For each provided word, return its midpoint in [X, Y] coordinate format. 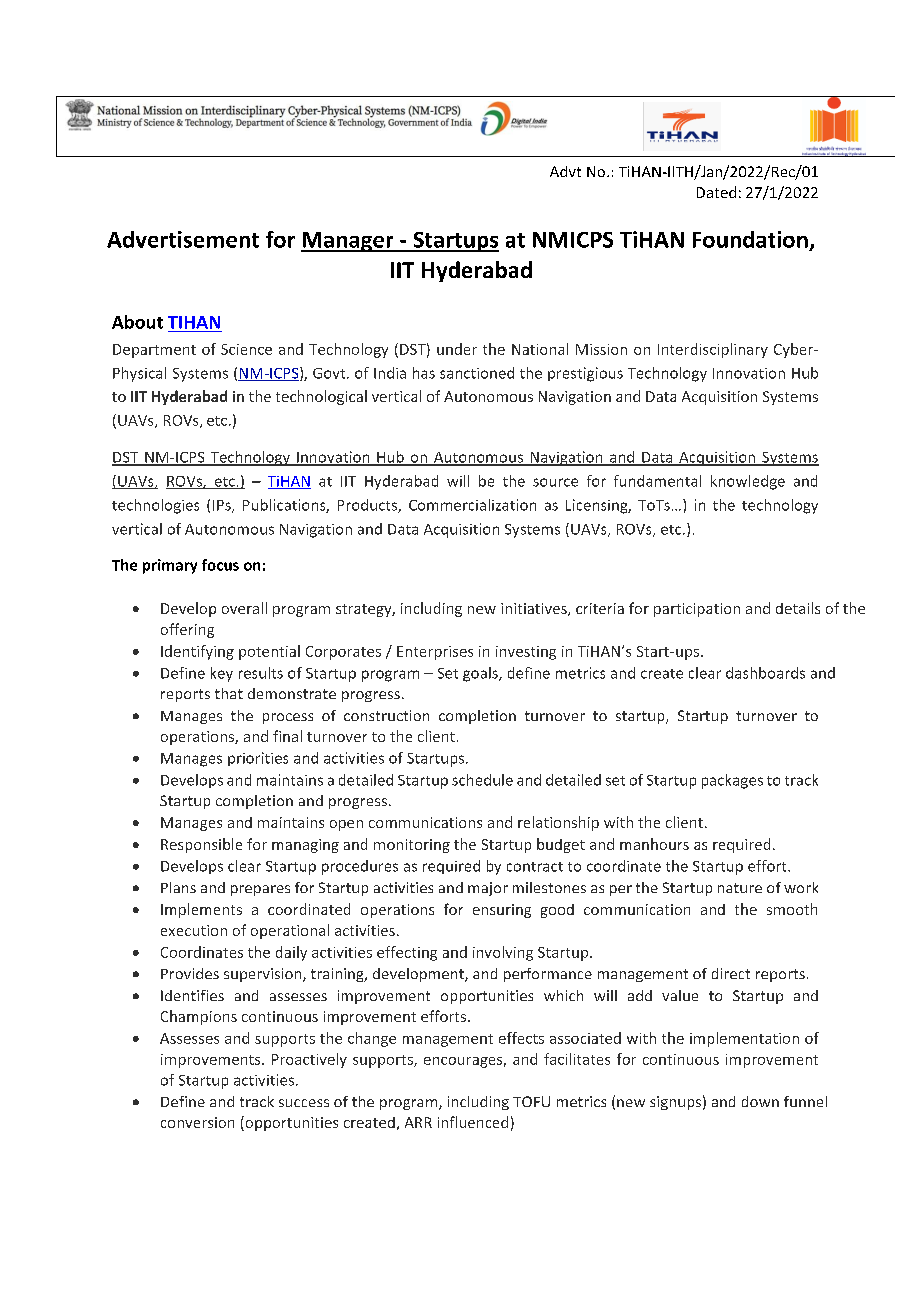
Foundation [750, 239]
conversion [197, 1122]
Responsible [201, 845]
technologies [155, 506]
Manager [348, 242]
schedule [482, 780]
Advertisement [183, 239]
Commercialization [472, 505]
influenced [473, 1122]
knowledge [748, 482]
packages [732, 781]
